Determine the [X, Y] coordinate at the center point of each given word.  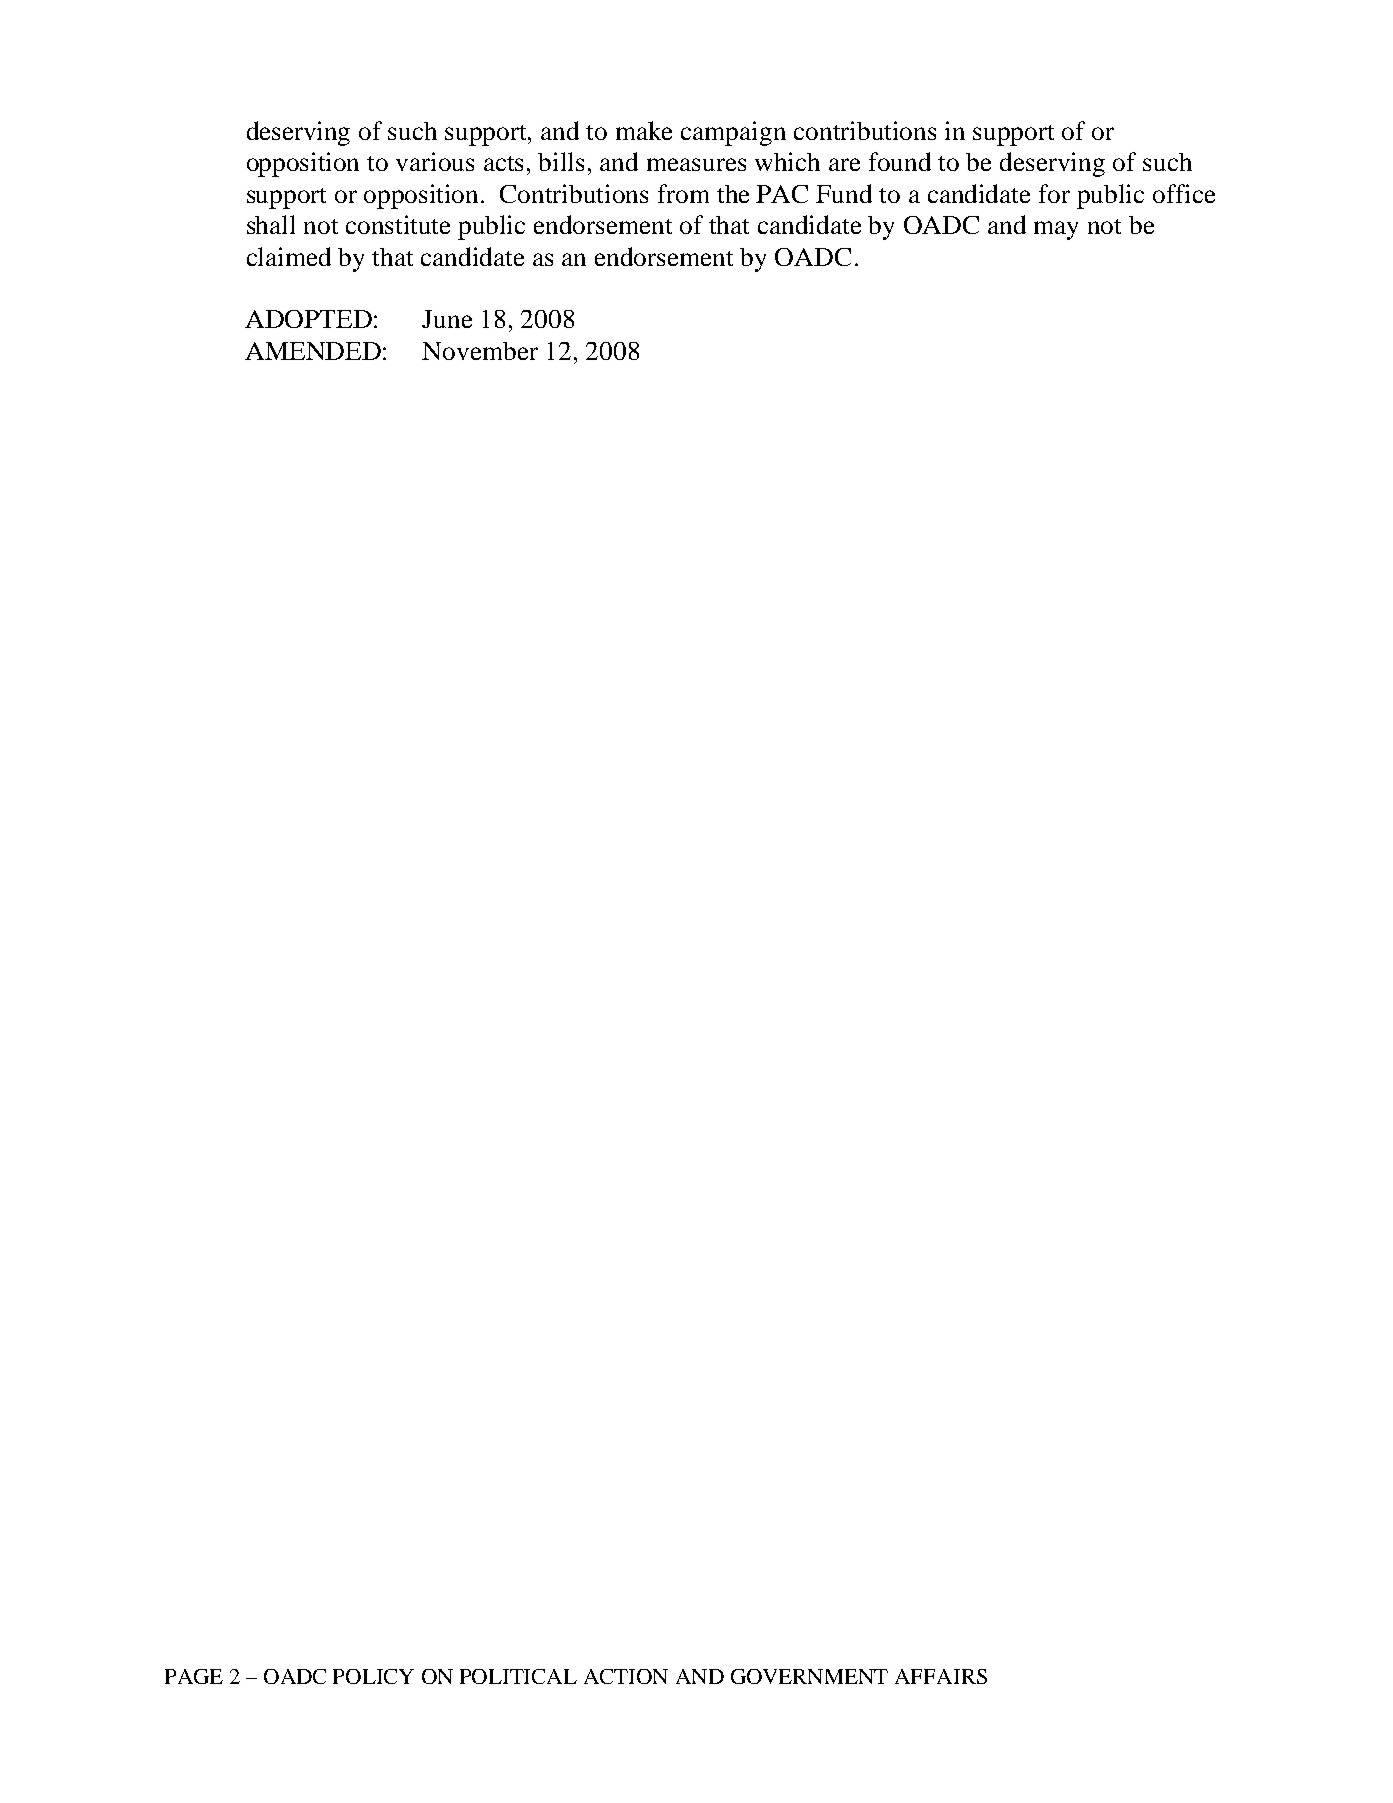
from [683, 193]
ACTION [626, 1676]
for [1054, 193]
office [1184, 193]
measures [696, 164]
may [1056, 230]
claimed [289, 256]
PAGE [194, 1676]
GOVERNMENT [809, 1676]
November [480, 351]
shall [271, 224]
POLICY [373, 1676]
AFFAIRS [941, 1676]
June [447, 319]
